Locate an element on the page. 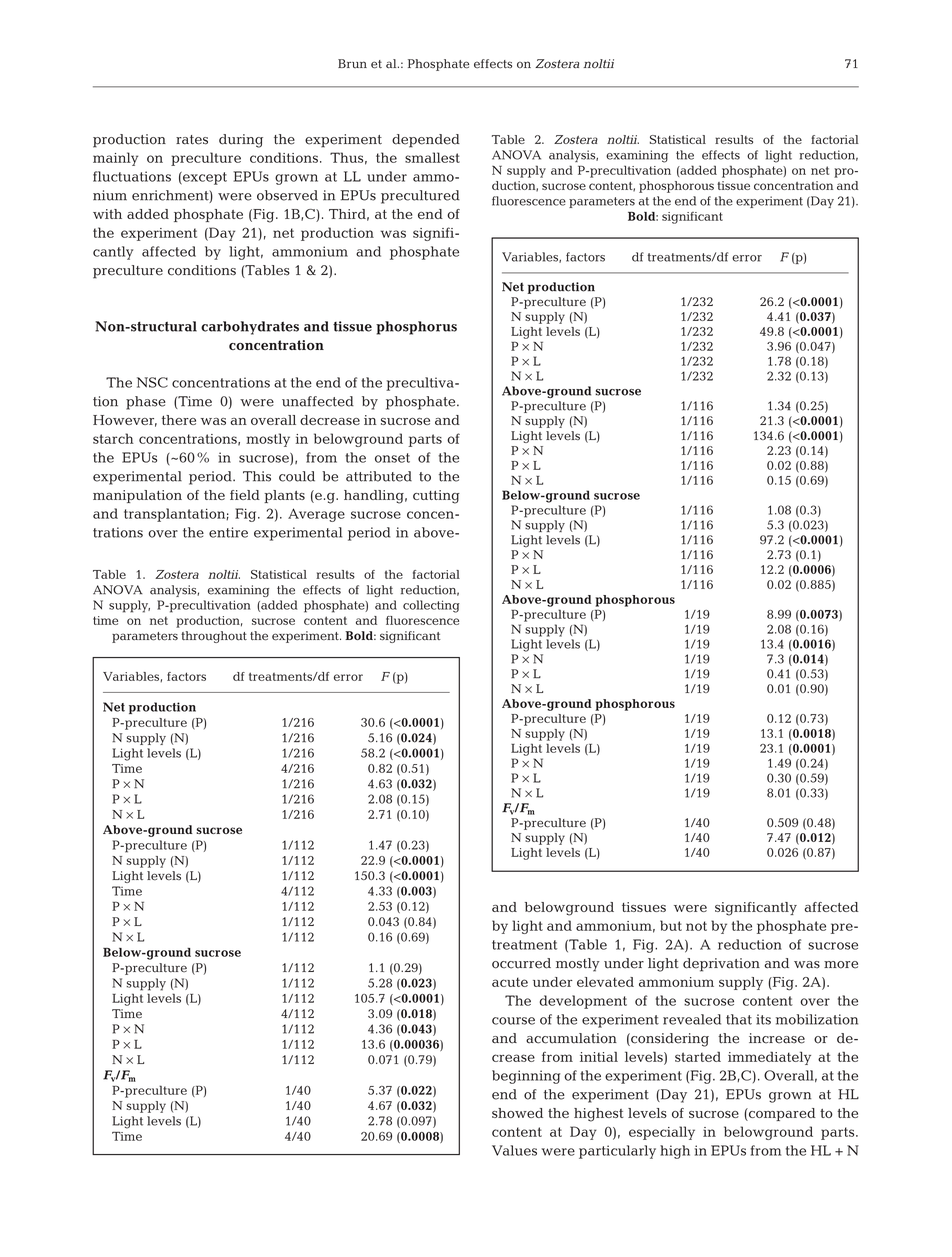 The image size is (952, 1257). collecting is located at coordinates (431, 606).
